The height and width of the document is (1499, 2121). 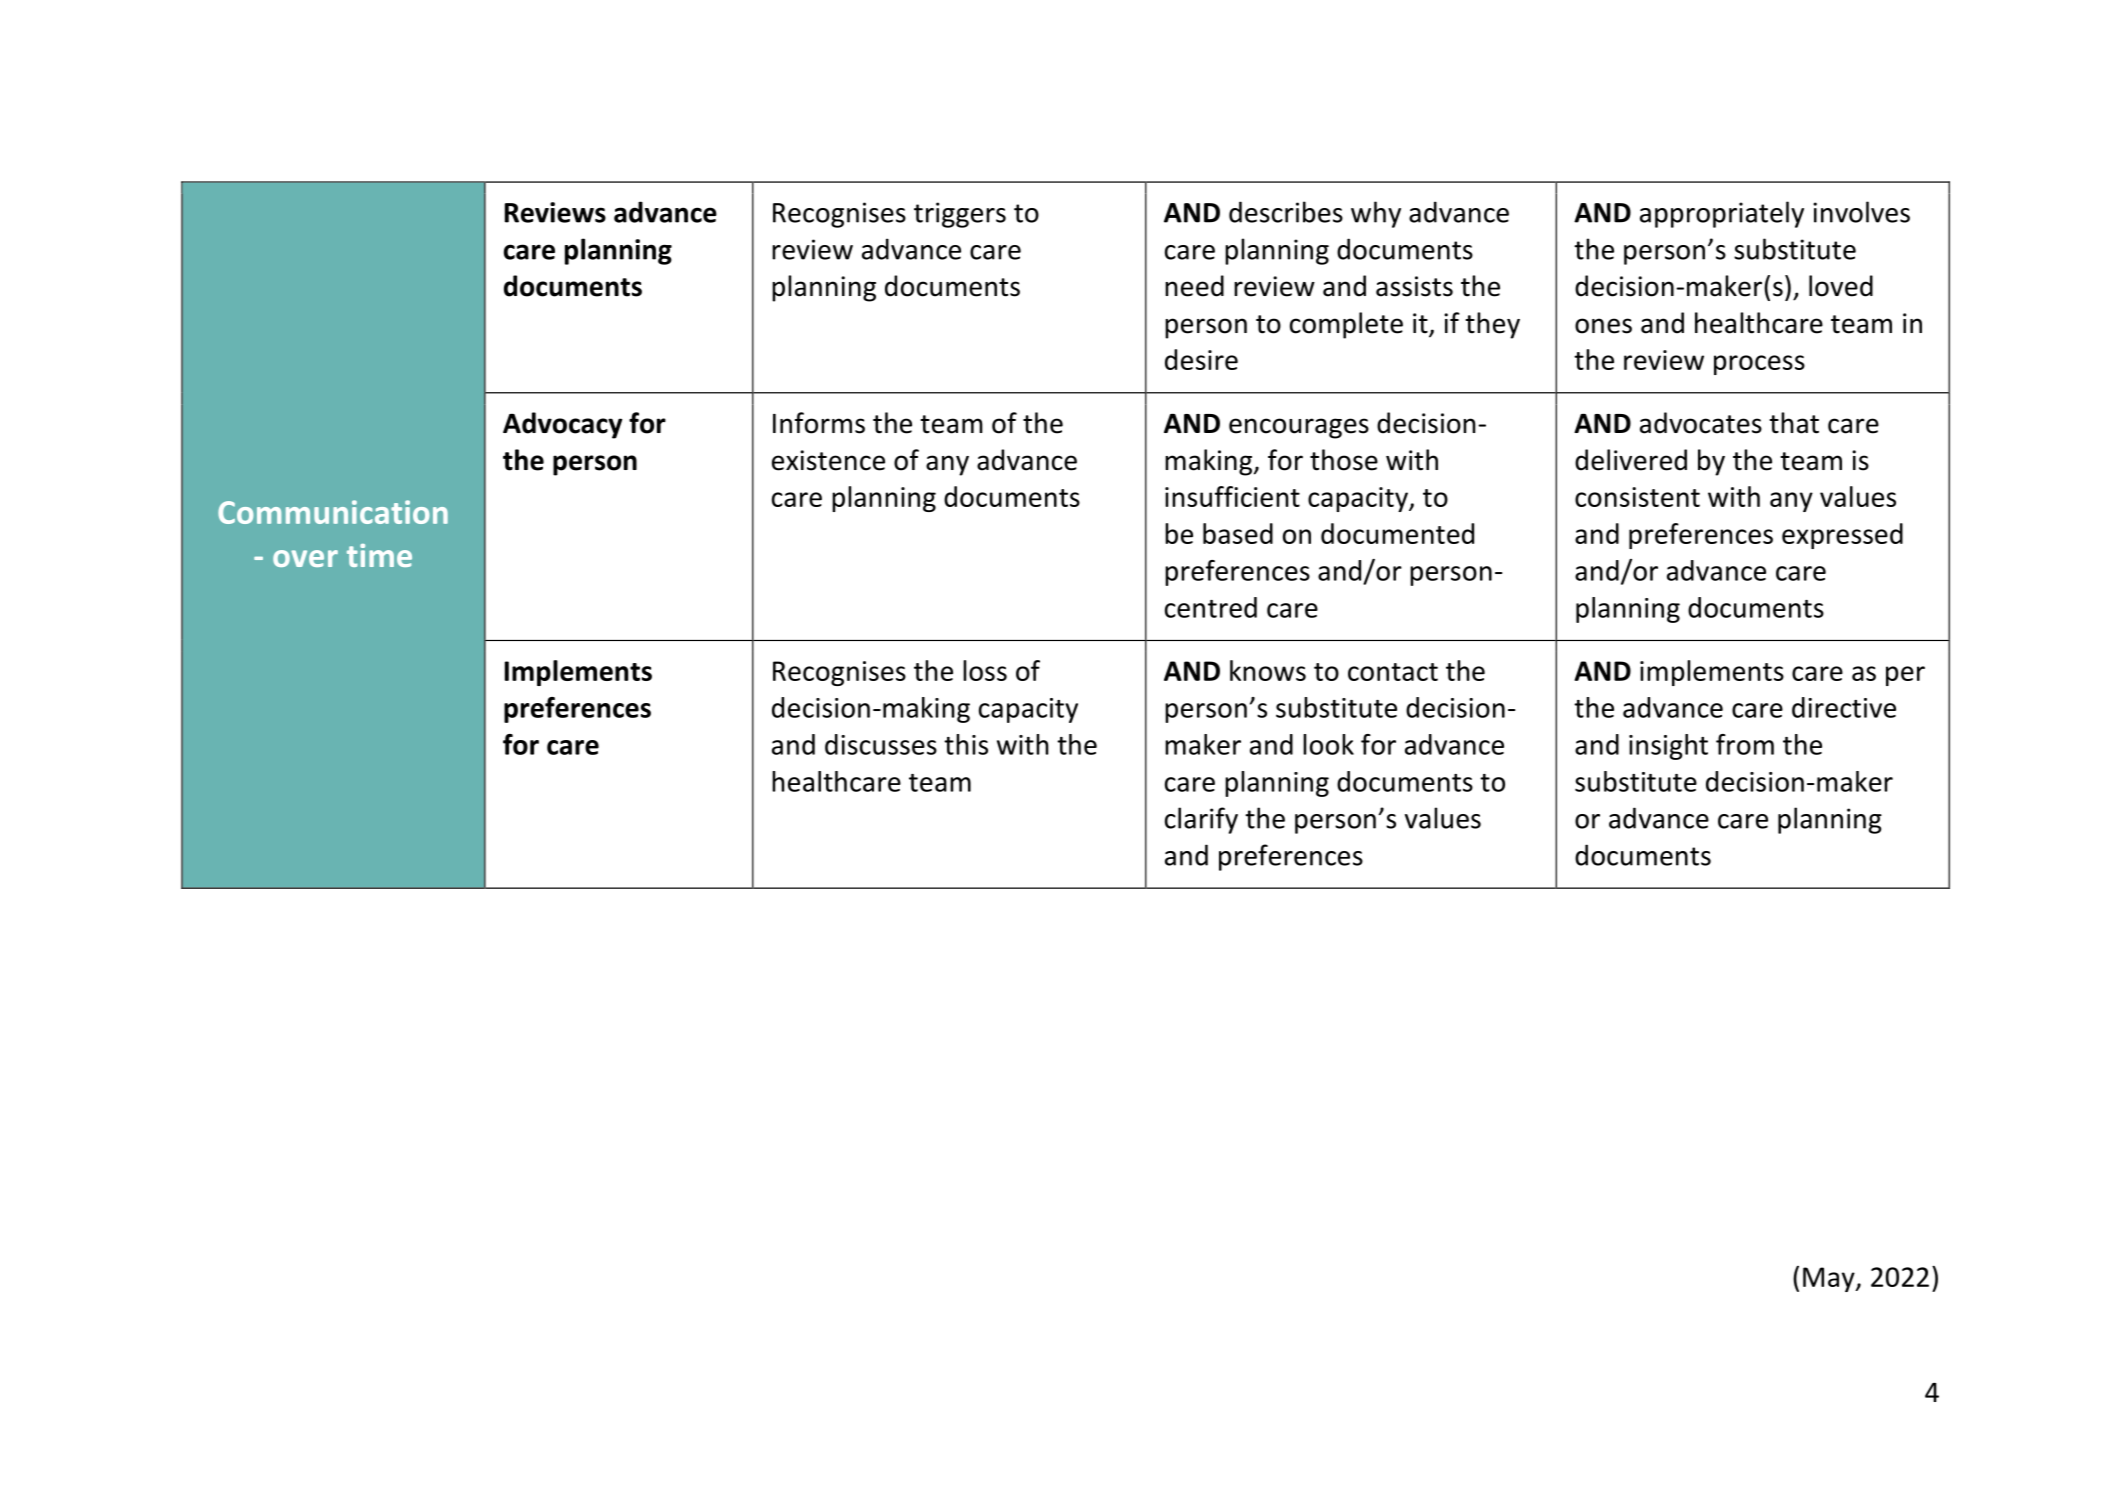 What do you see at coordinates (1201, 820) in the document?
I see `clarify` at bounding box center [1201, 820].
